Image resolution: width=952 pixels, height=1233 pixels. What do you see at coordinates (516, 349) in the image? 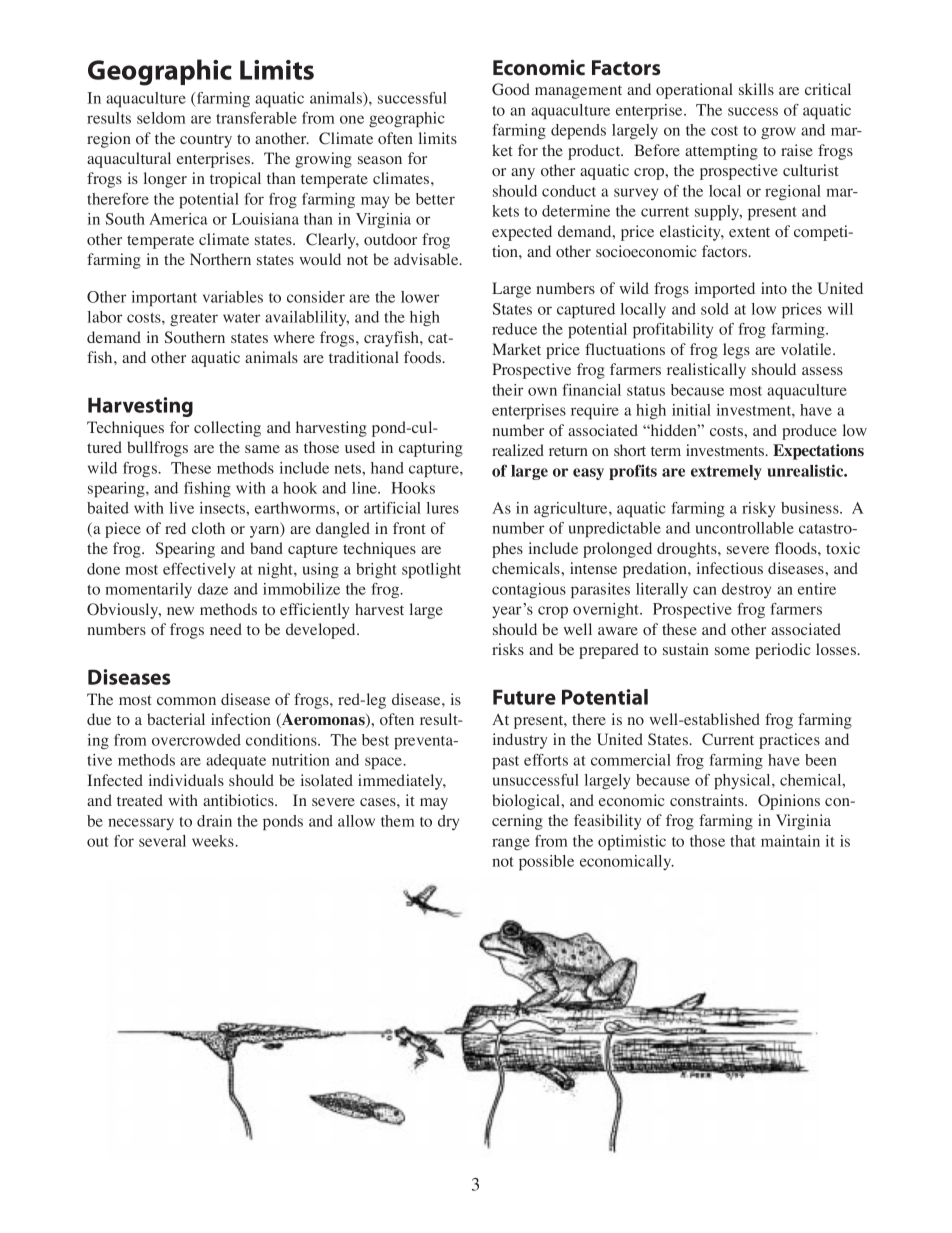
I see `Market` at bounding box center [516, 349].
